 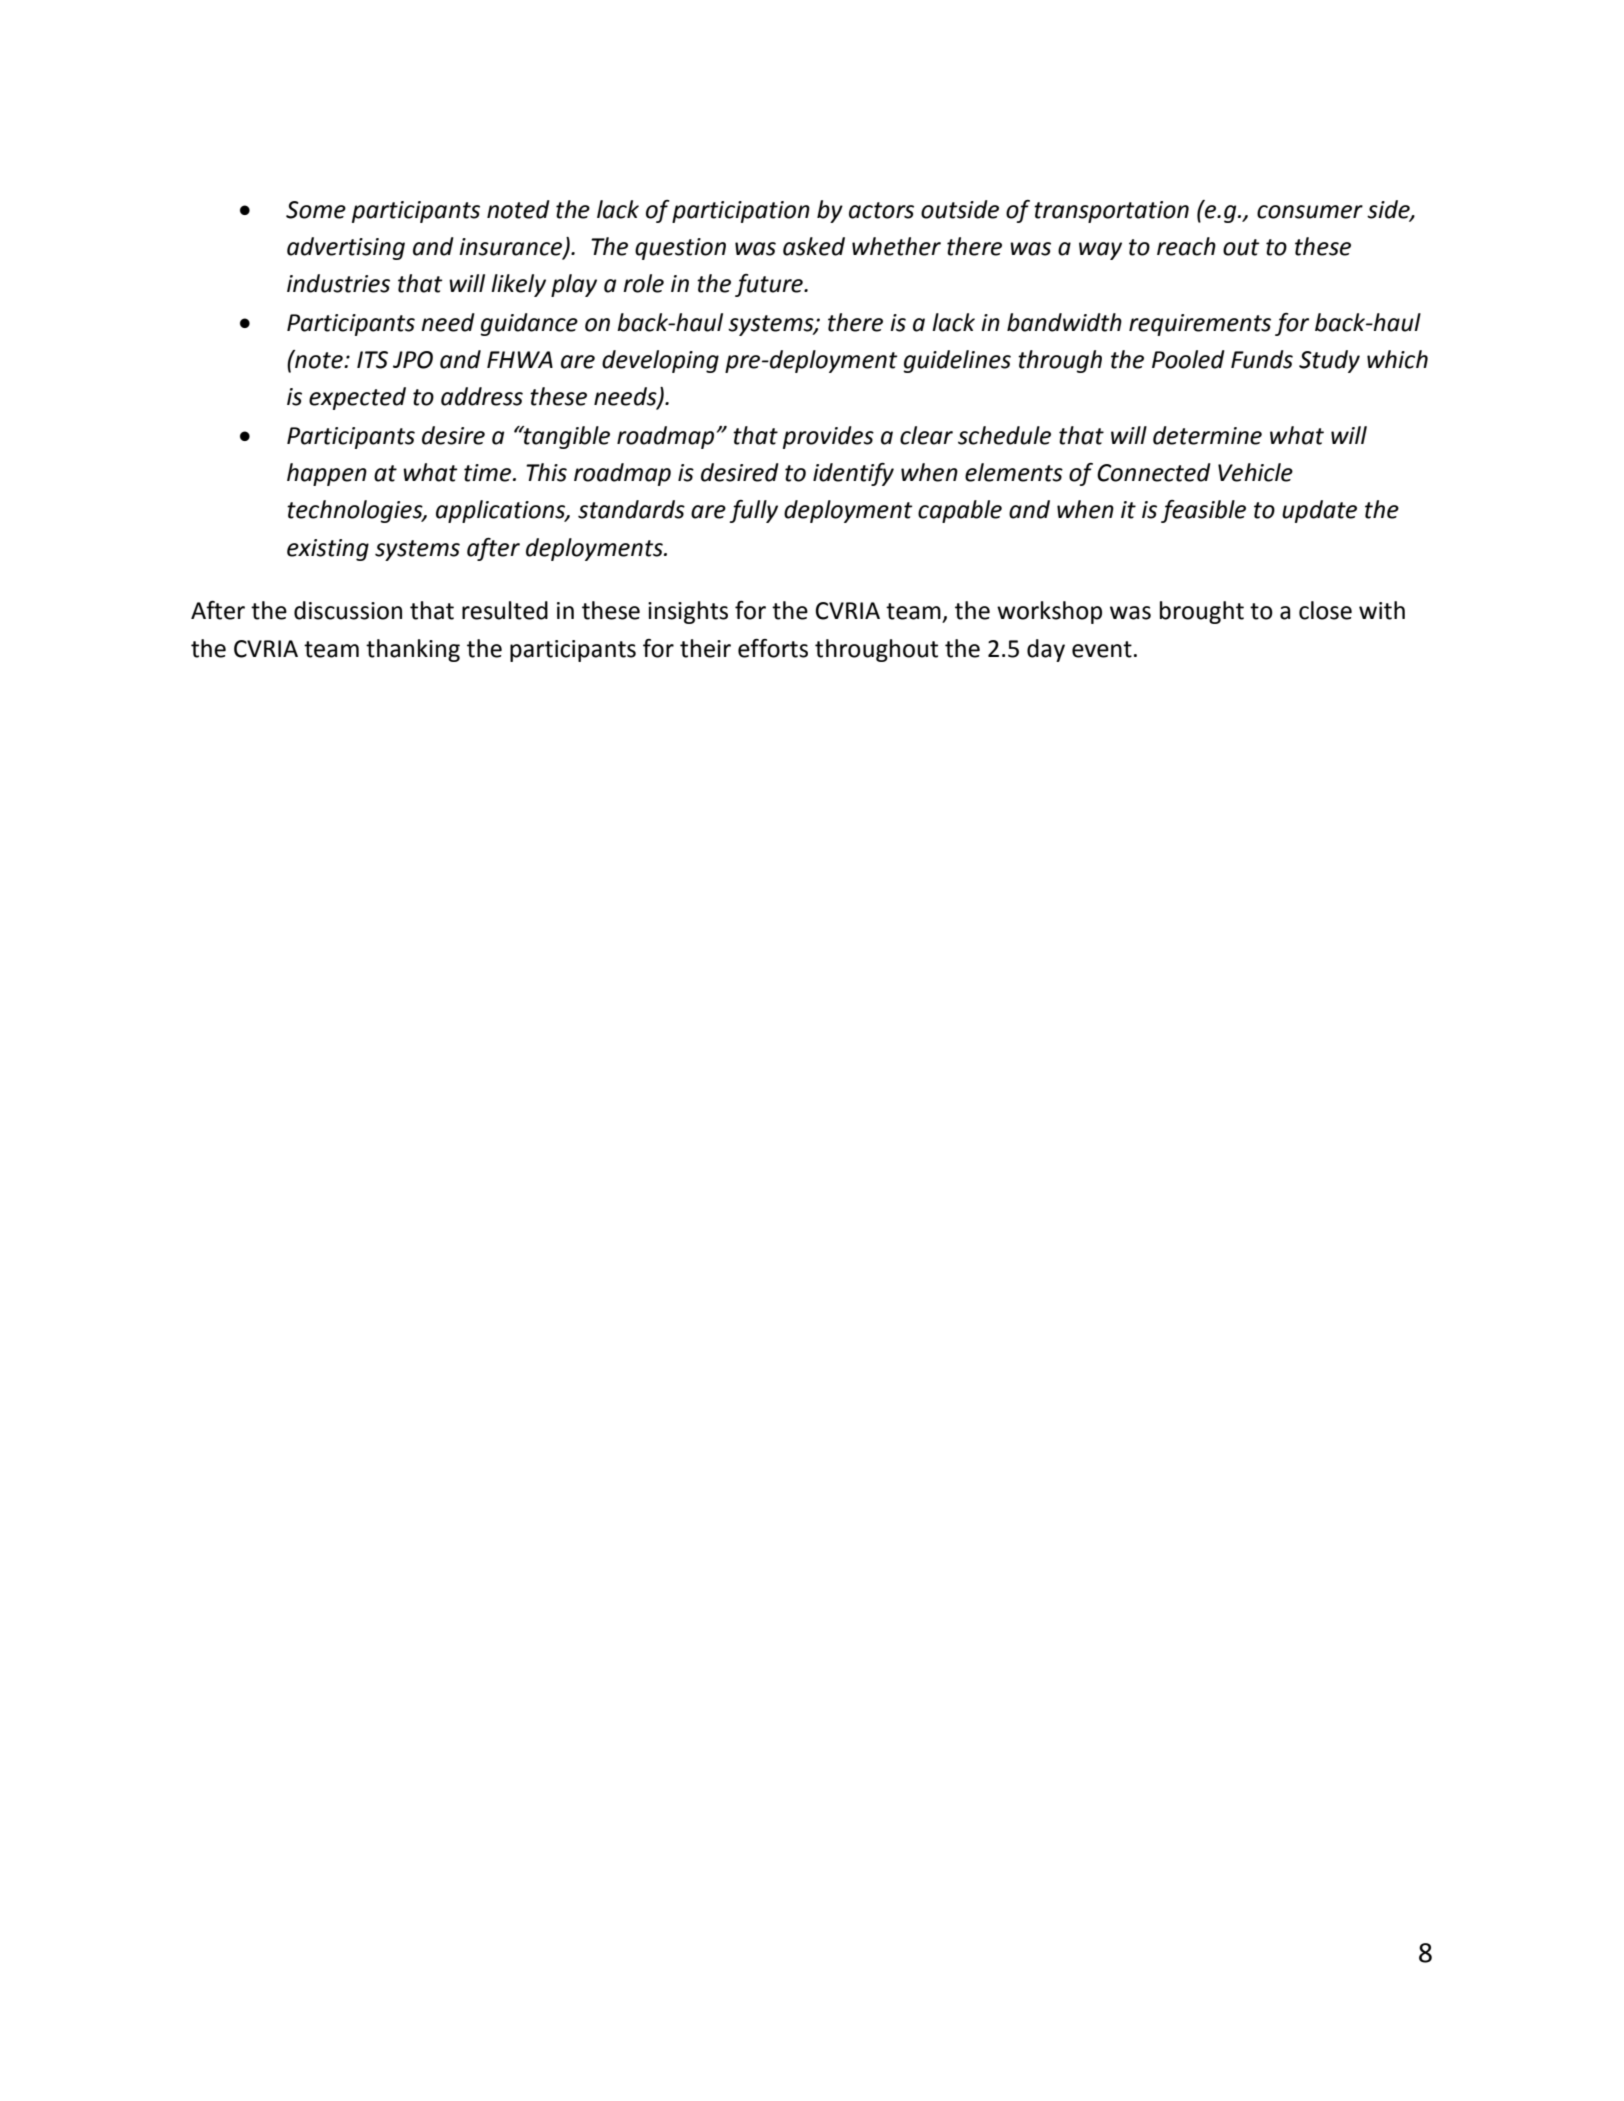 I want to click on efforts, so click(x=773, y=648).
